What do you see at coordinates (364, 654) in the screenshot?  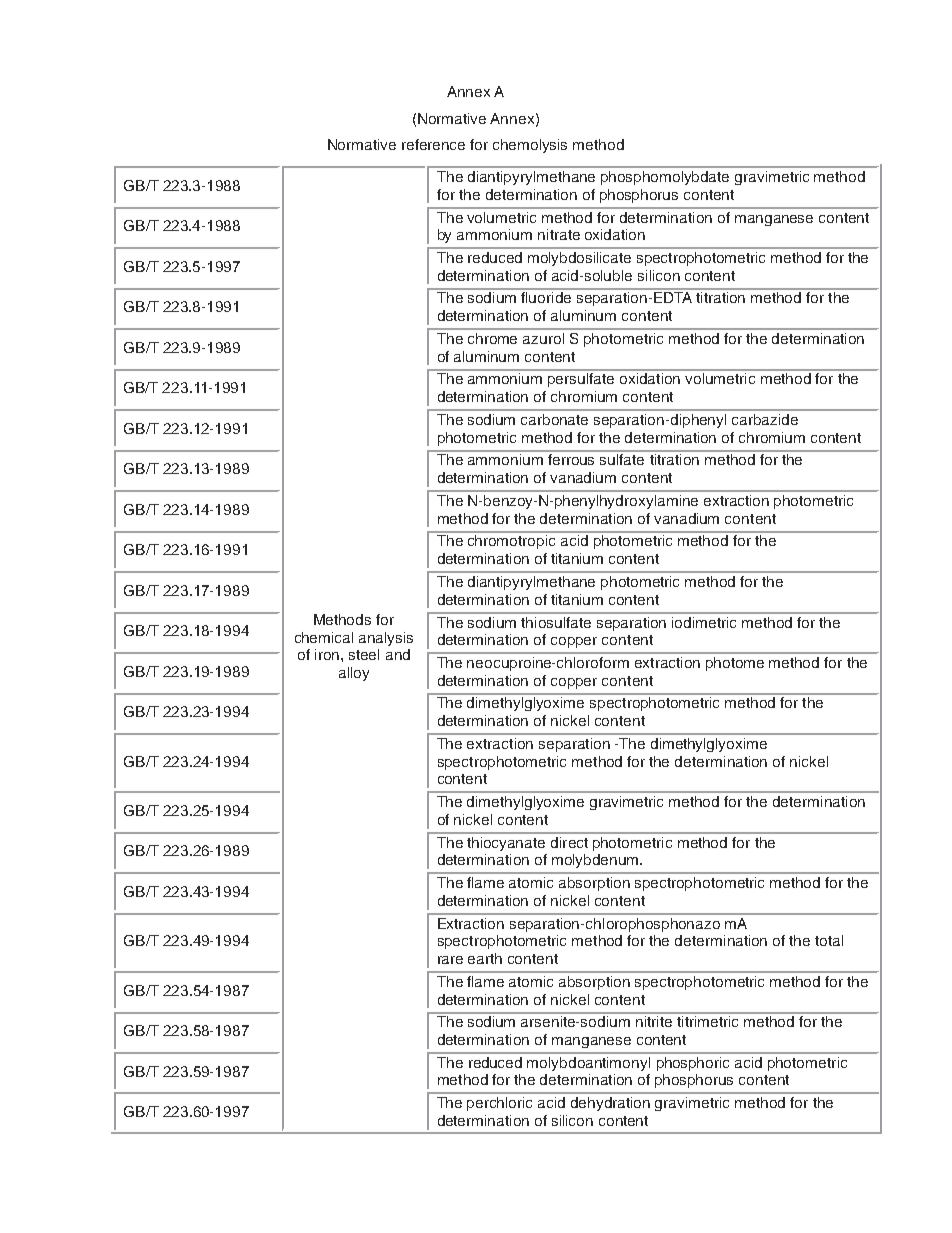 I see `steel` at bounding box center [364, 654].
